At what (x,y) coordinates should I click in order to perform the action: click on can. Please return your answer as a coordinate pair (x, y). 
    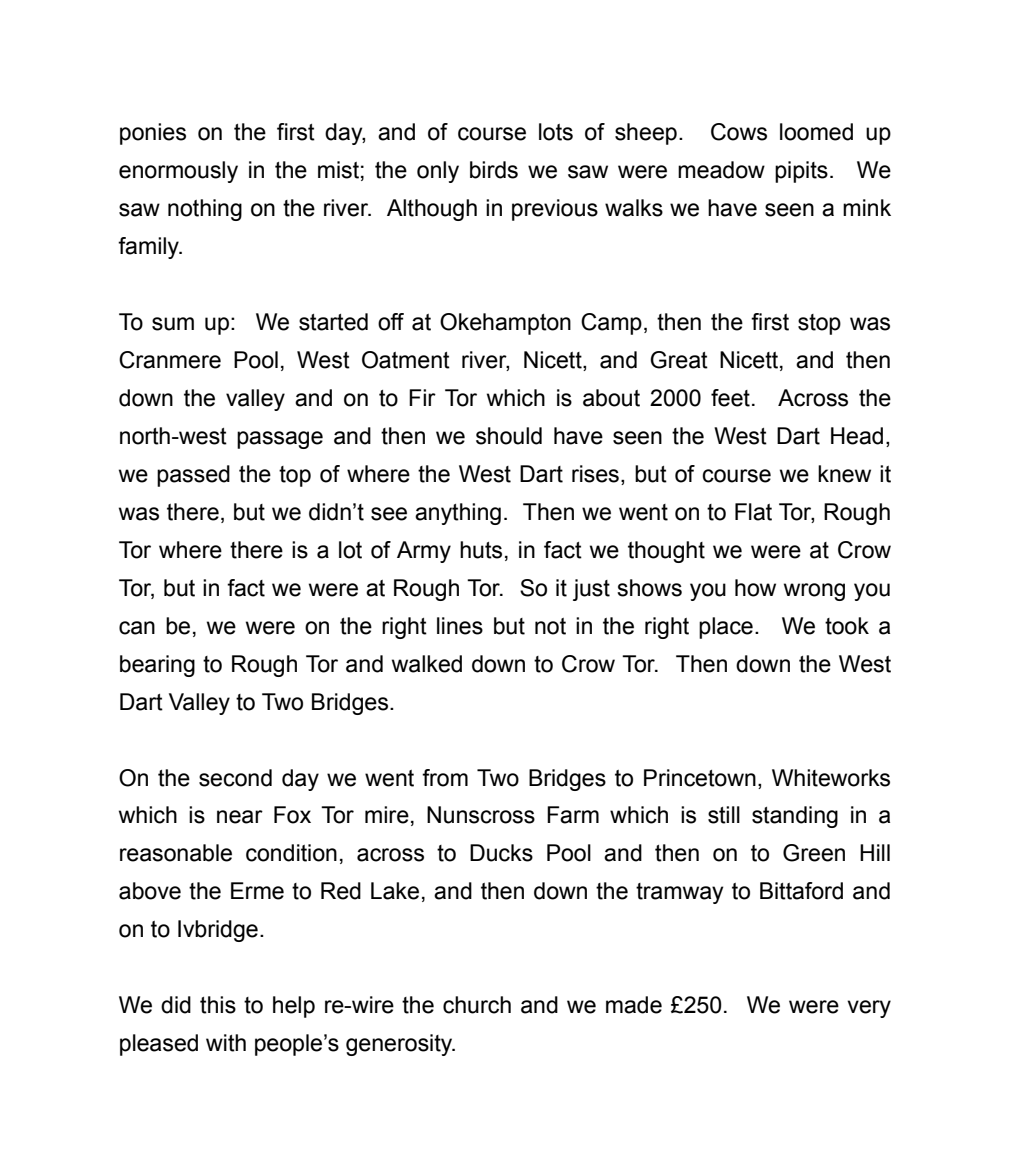
    Looking at the image, I should click on (137, 628).
